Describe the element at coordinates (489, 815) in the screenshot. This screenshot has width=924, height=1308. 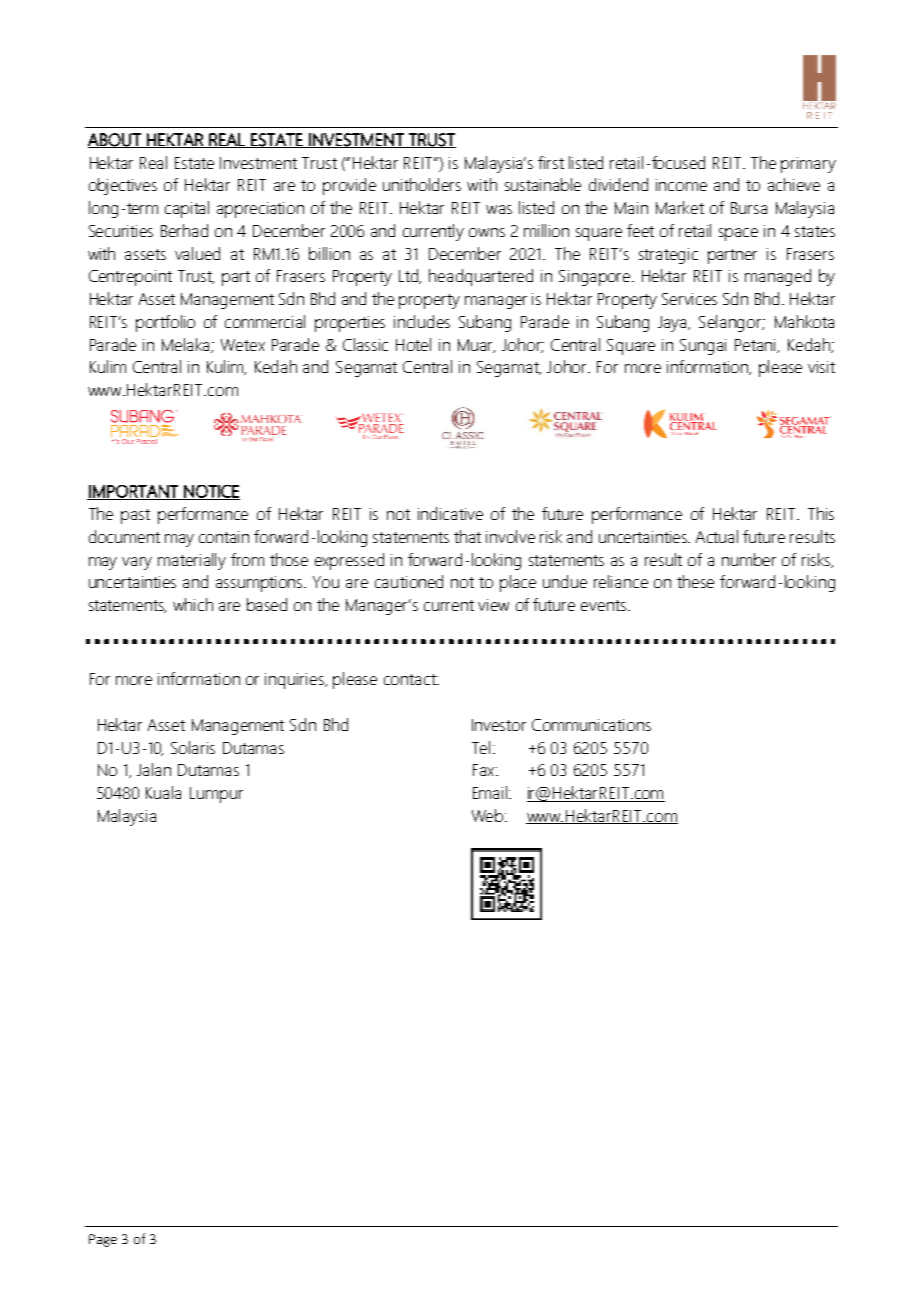
I see `Web` at that location.
